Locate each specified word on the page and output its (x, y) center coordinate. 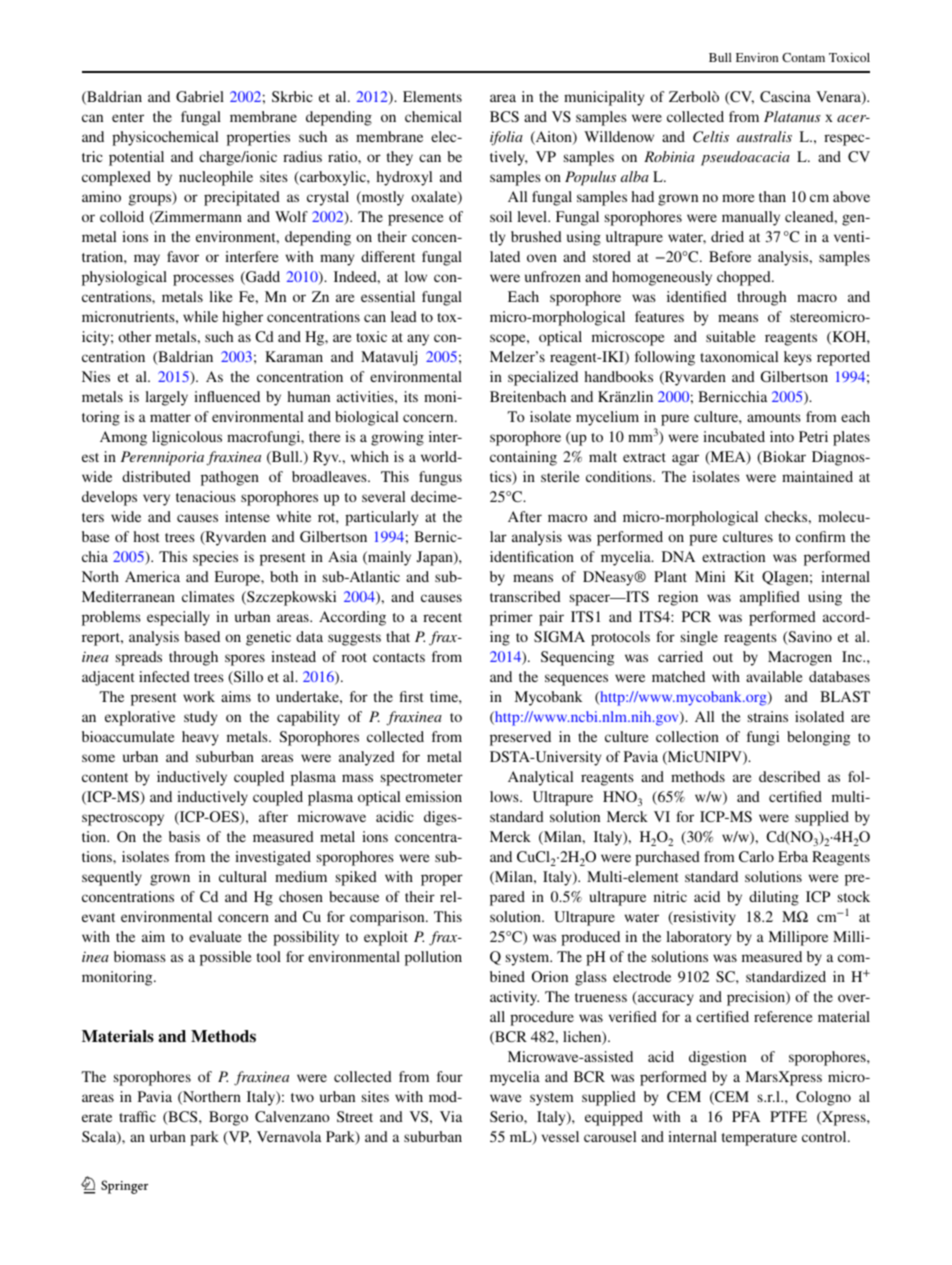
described (789, 776)
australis (764, 136)
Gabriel (200, 96)
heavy (200, 738)
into (782, 436)
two (302, 1097)
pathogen (230, 478)
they (400, 158)
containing (523, 458)
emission (434, 796)
